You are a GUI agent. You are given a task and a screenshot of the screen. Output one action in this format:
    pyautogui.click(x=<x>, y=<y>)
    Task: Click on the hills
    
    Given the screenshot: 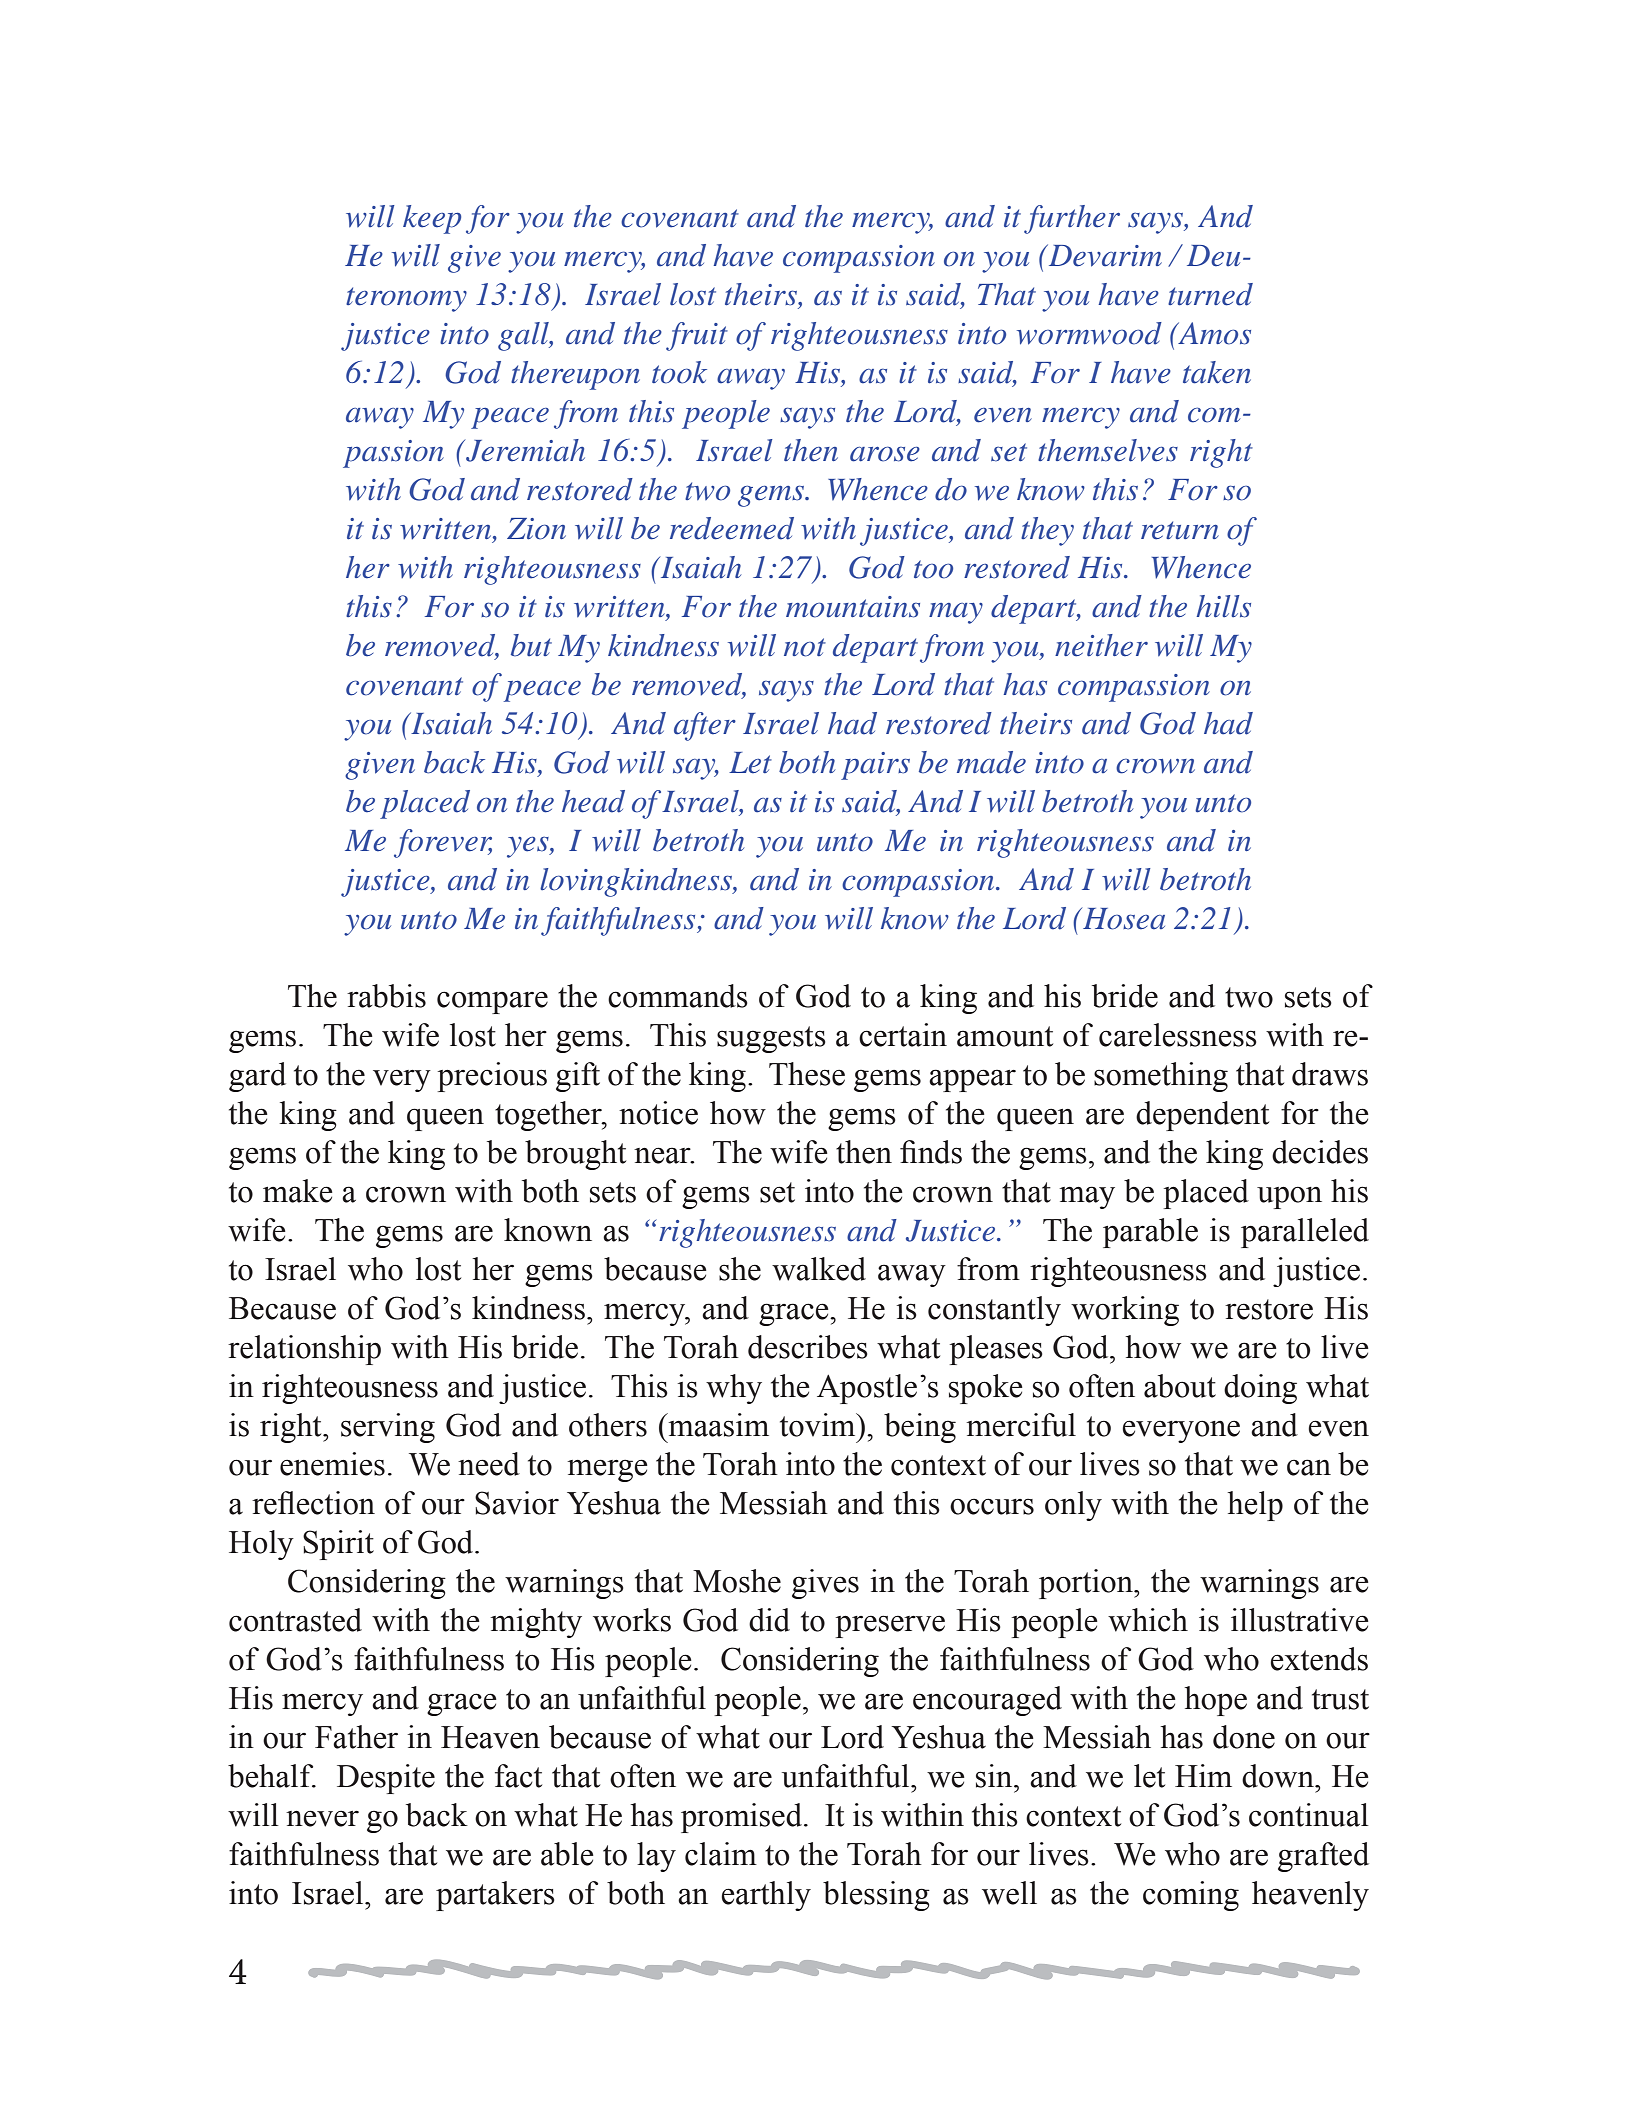 What is the action you would take?
    pyautogui.click(x=1223, y=606)
